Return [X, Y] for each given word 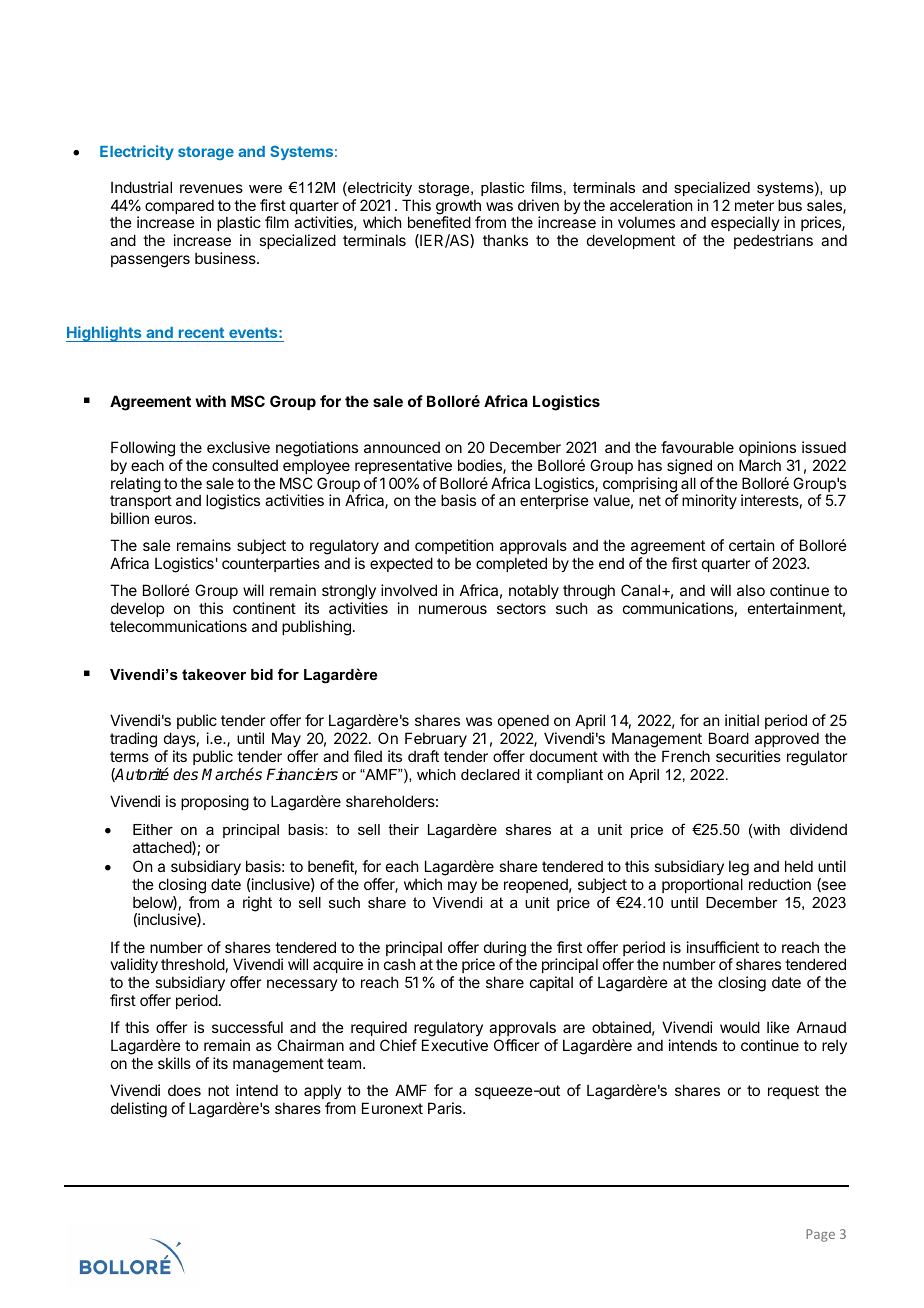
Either [153, 829]
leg [739, 868]
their [403, 829]
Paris [446, 1108]
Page [820, 1235]
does [184, 1090]
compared [179, 208]
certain [751, 545]
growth [458, 208]
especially [744, 225]
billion [130, 518]
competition [454, 546]
